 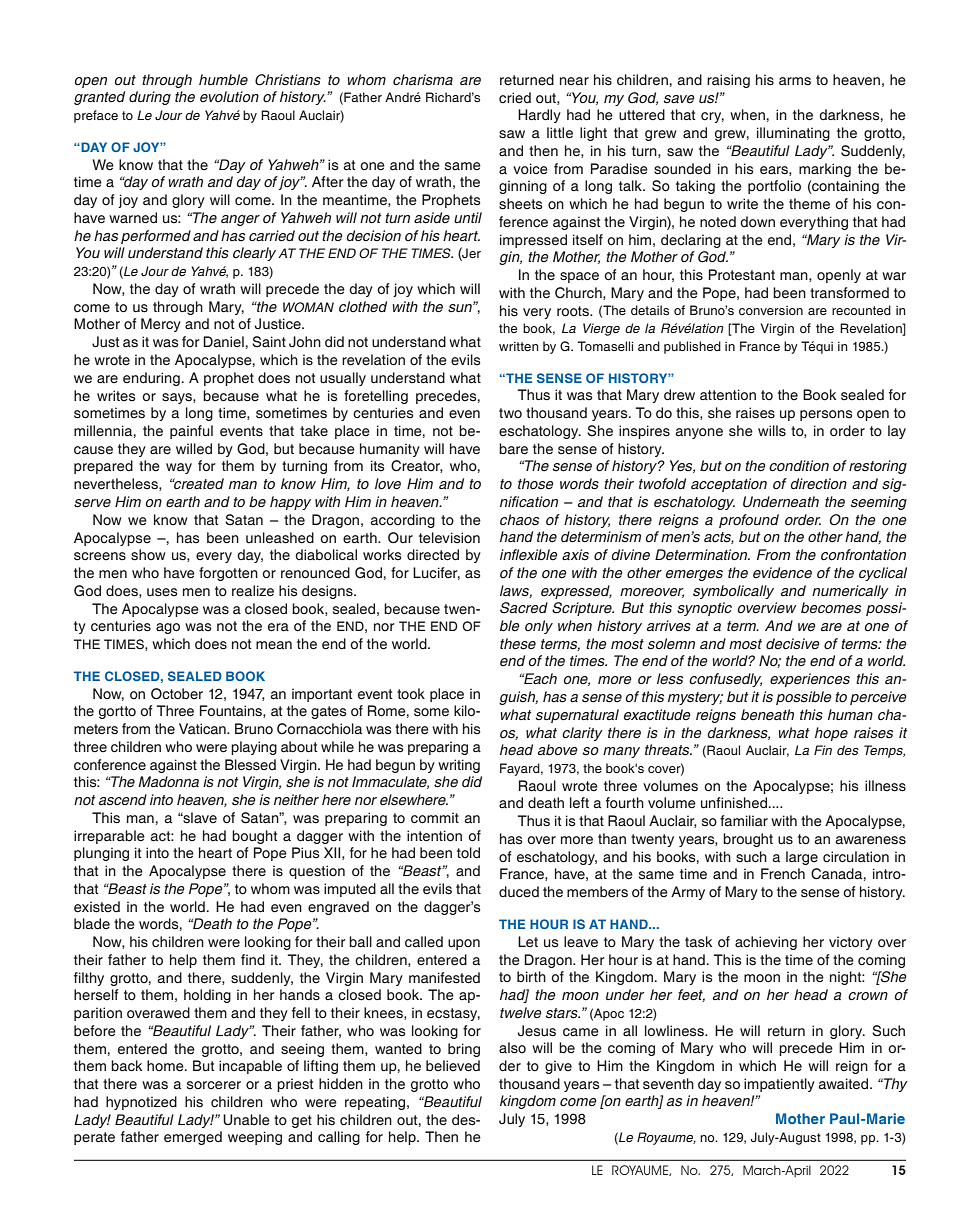 I want to click on Sacred, so click(x=524, y=608).
